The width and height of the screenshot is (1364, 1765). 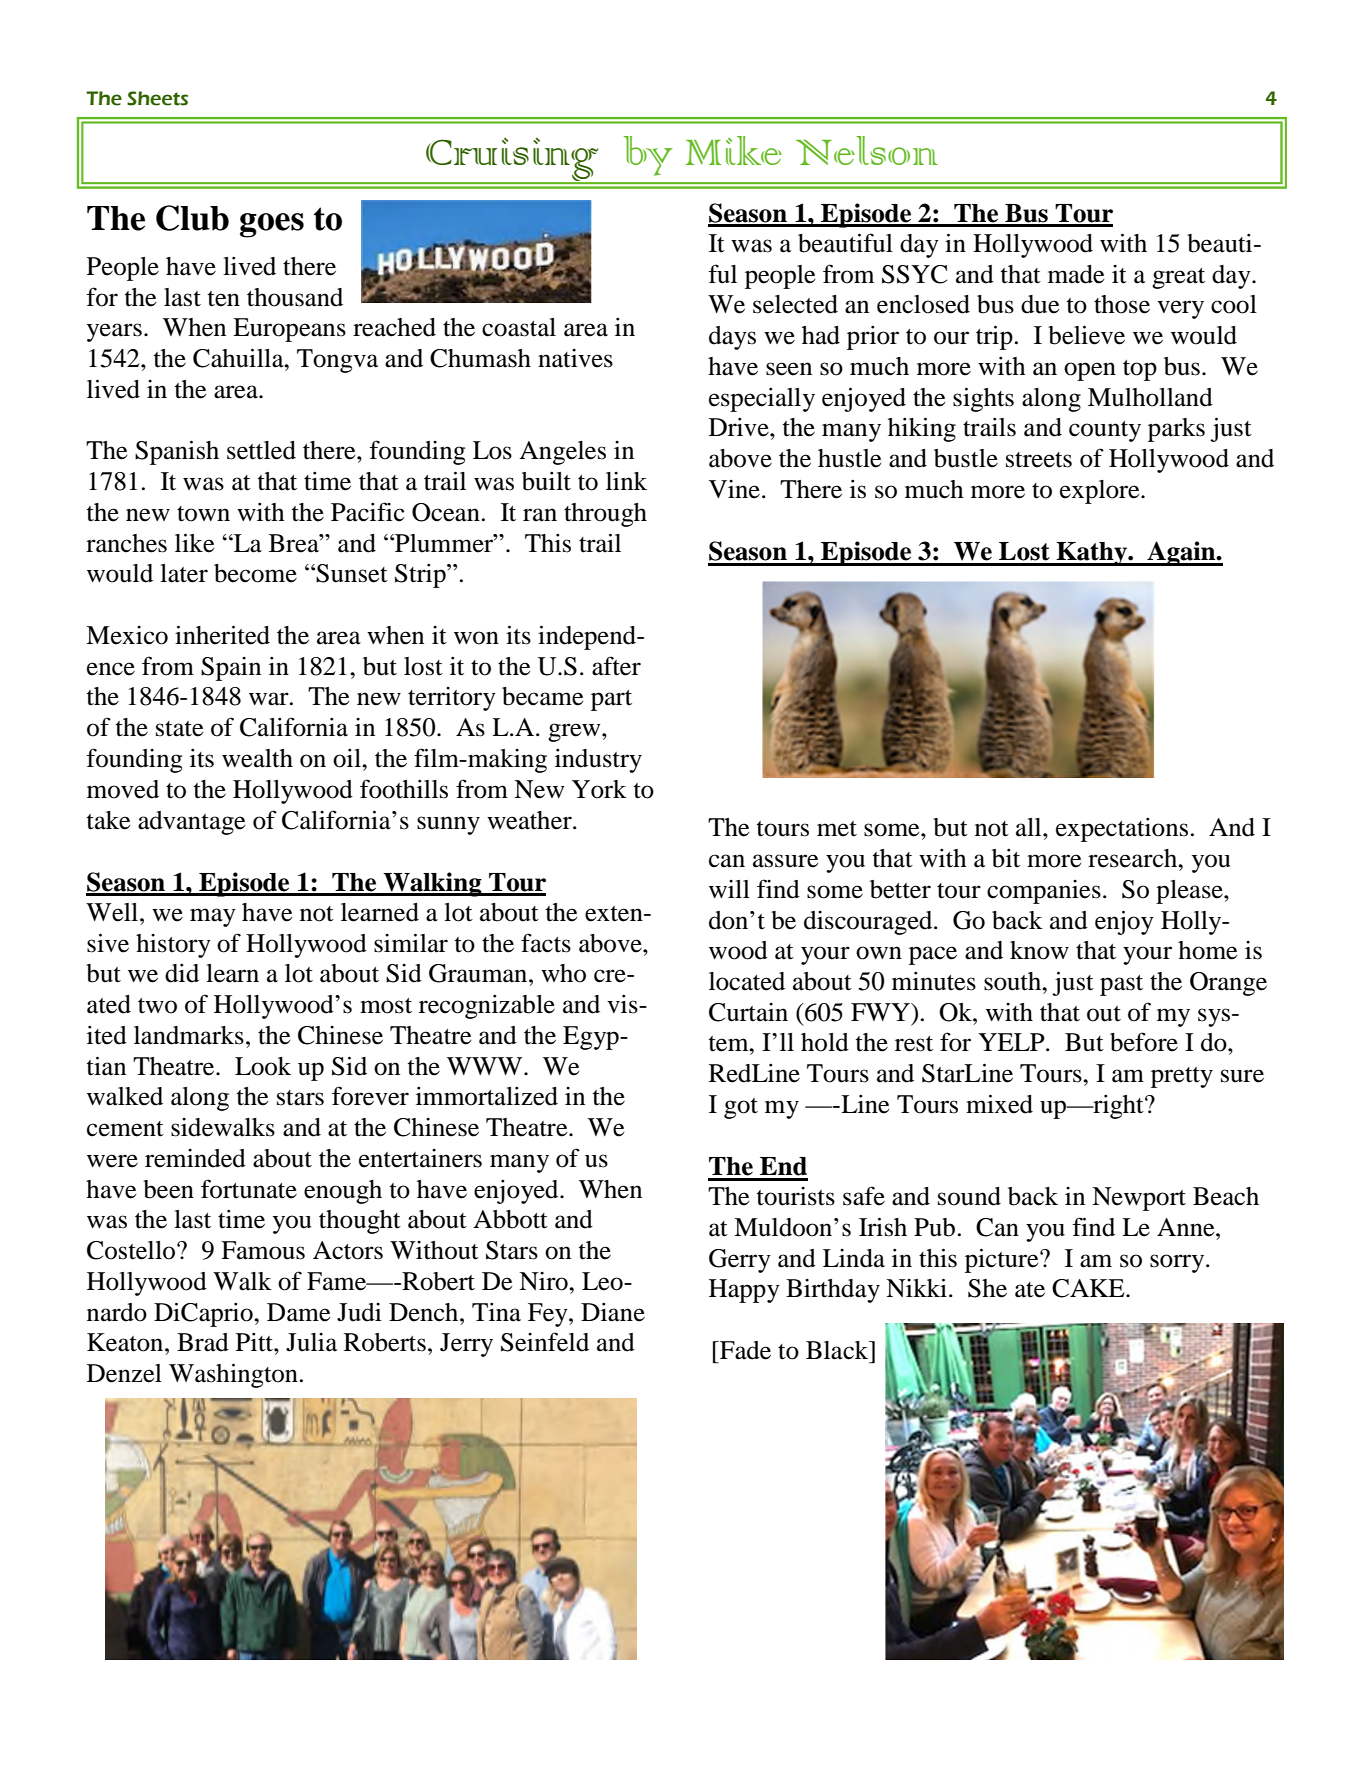 I want to click on through, so click(x=605, y=515).
